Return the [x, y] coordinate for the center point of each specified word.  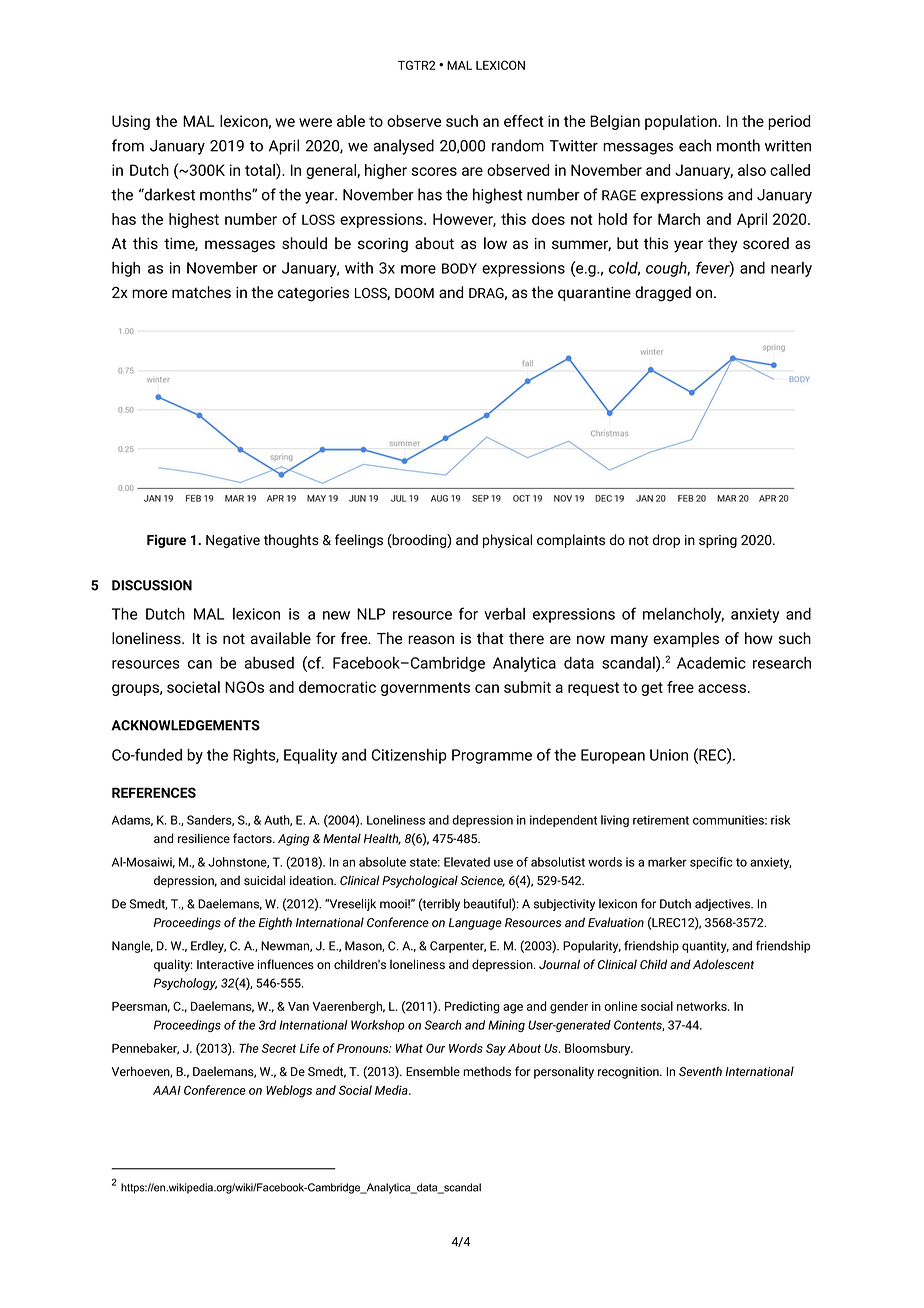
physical [507, 541]
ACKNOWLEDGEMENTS [185, 725]
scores [434, 171]
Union [669, 755]
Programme [492, 756]
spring [718, 541]
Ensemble [433, 1071]
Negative [233, 541]
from [128, 145]
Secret [279, 1048]
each [695, 145]
